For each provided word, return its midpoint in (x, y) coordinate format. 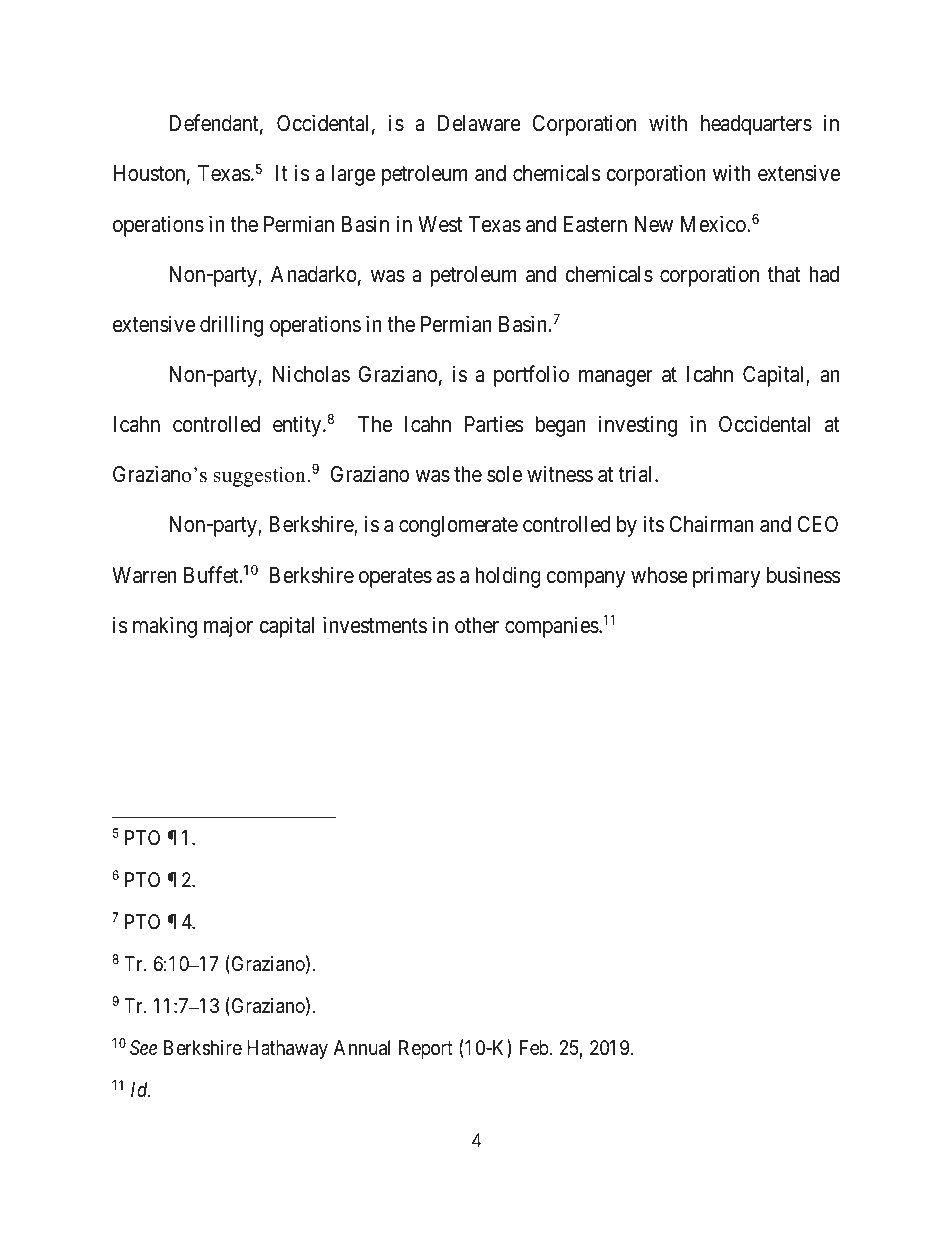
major (228, 627)
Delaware (479, 123)
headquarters (756, 125)
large (353, 175)
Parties (494, 424)
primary (727, 577)
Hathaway (287, 1049)
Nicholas (311, 374)
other (477, 625)
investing (638, 426)
